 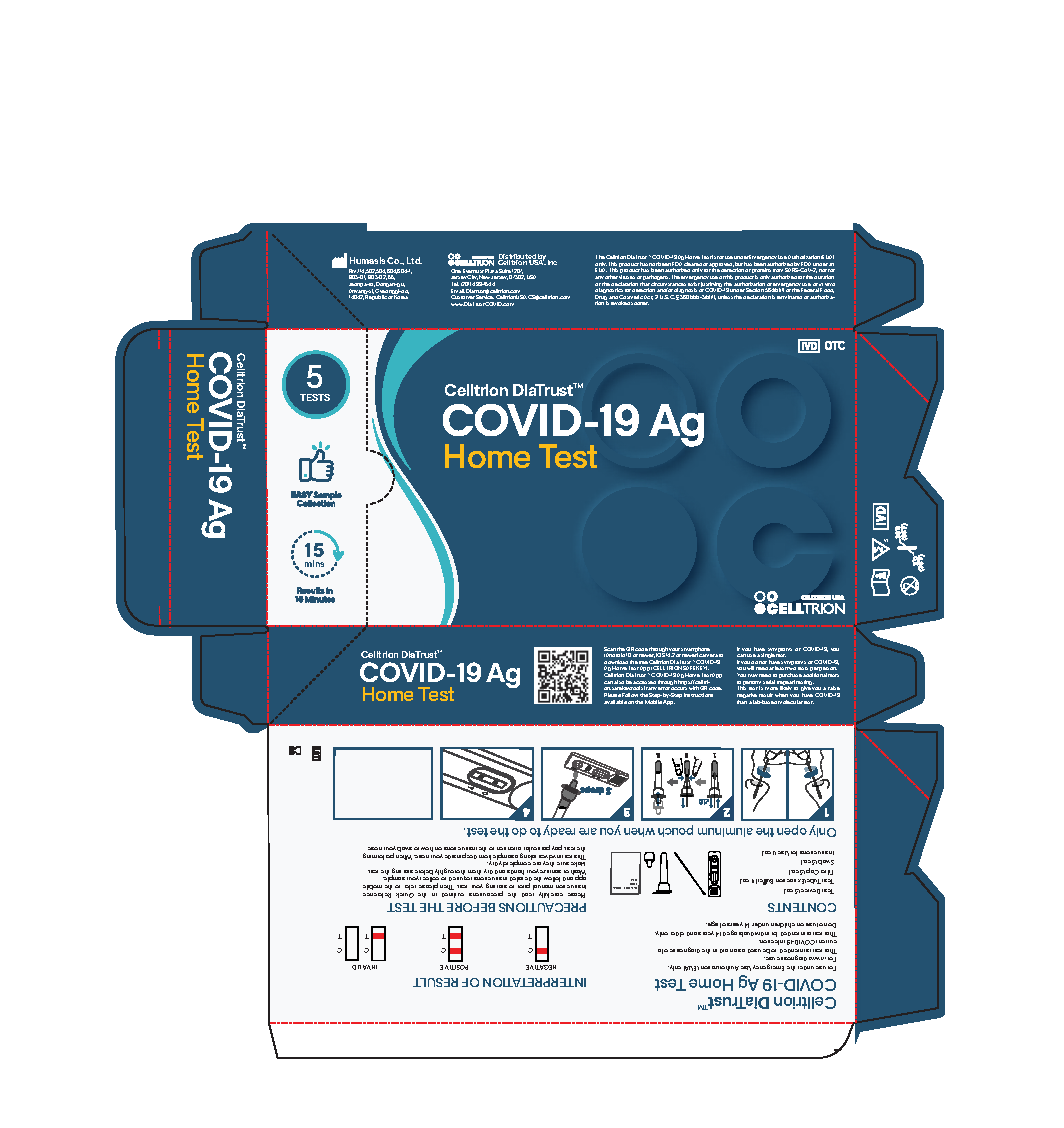 What do you see at coordinates (552, 262) in the image?
I see `Inc` at bounding box center [552, 262].
